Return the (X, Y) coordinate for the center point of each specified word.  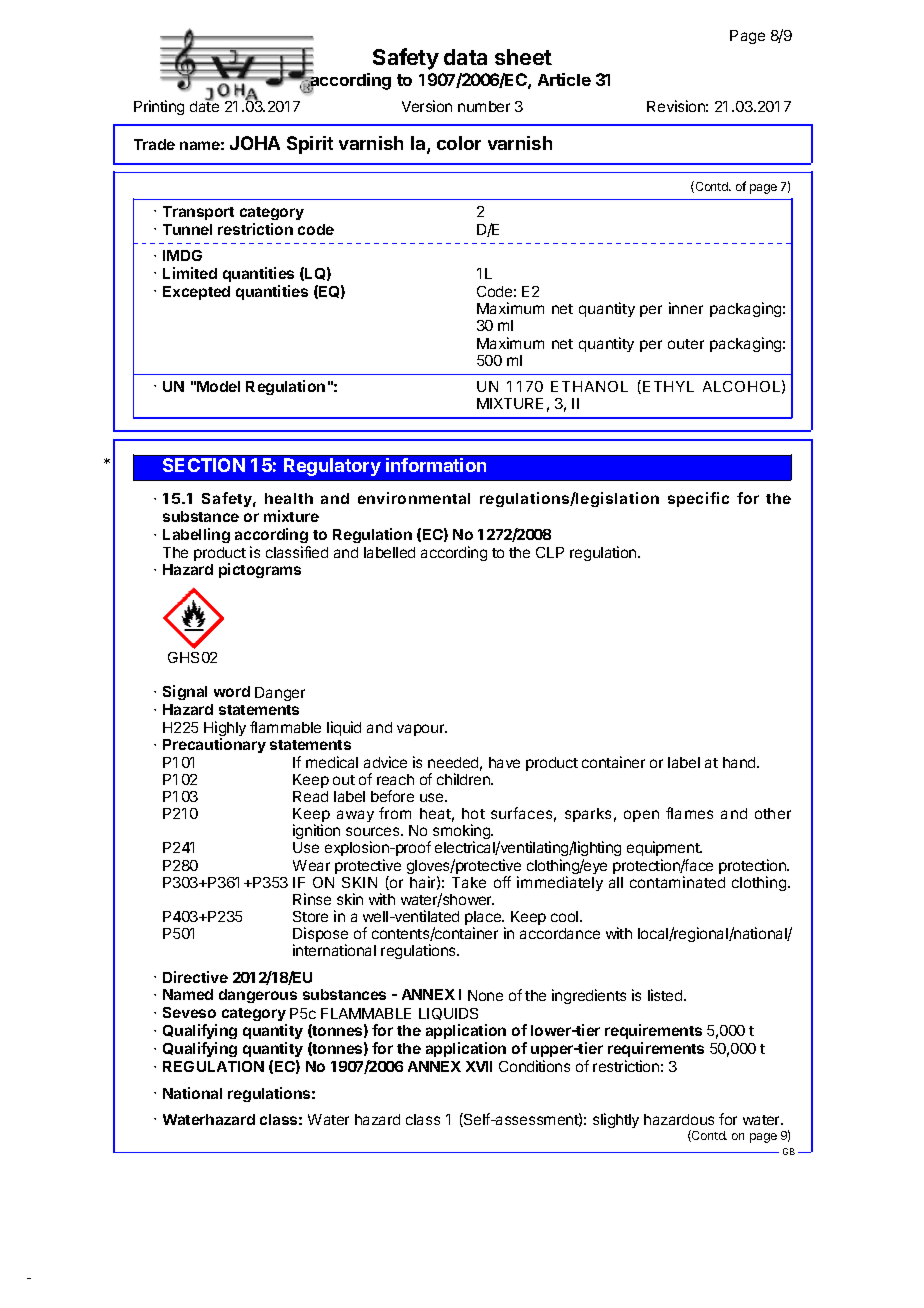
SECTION (204, 465)
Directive (195, 977)
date (204, 105)
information (436, 465)
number (484, 106)
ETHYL (668, 386)
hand (740, 762)
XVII (479, 1066)
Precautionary (214, 745)
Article (564, 79)
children (464, 779)
